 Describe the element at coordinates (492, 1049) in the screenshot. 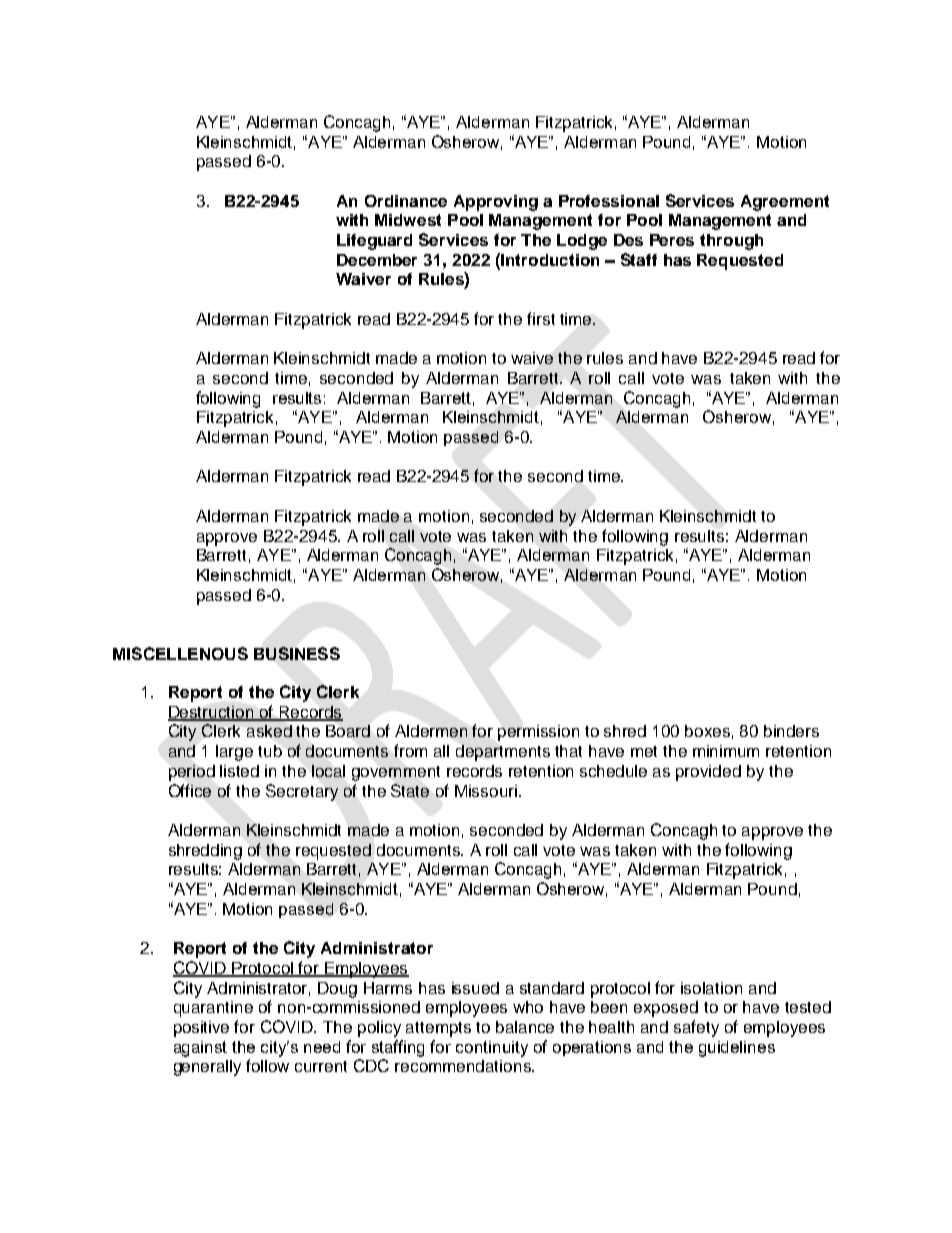

I see `continuity` at that location.
